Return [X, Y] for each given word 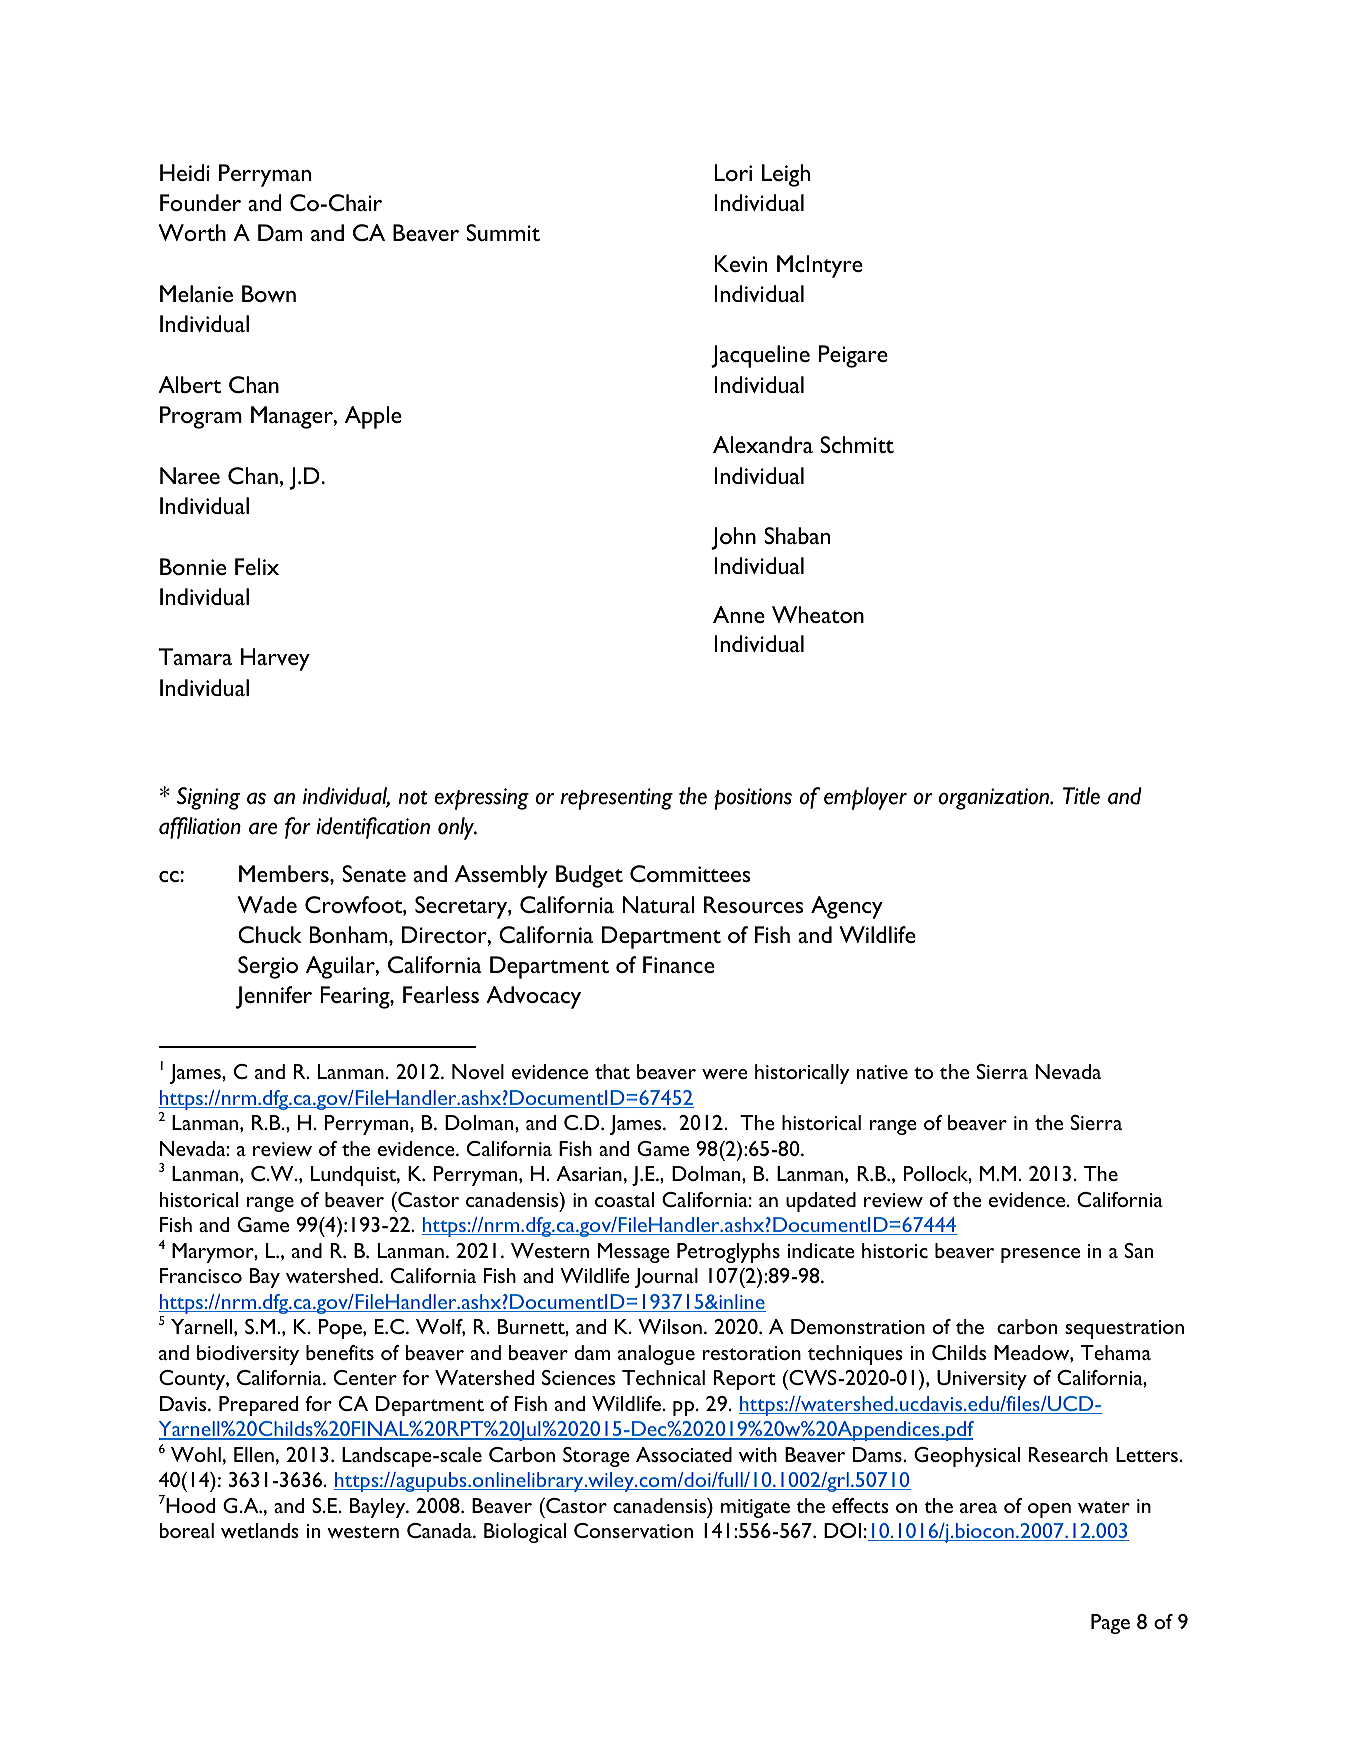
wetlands [260, 1530]
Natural [658, 904]
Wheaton [818, 614]
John [733, 538]
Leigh [786, 175]
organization [995, 799]
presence [1040, 1255]
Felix [257, 566]
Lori [733, 172]
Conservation [633, 1530]
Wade [267, 904]
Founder [200, 202]
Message [634, 1253]
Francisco [201, 1275]
